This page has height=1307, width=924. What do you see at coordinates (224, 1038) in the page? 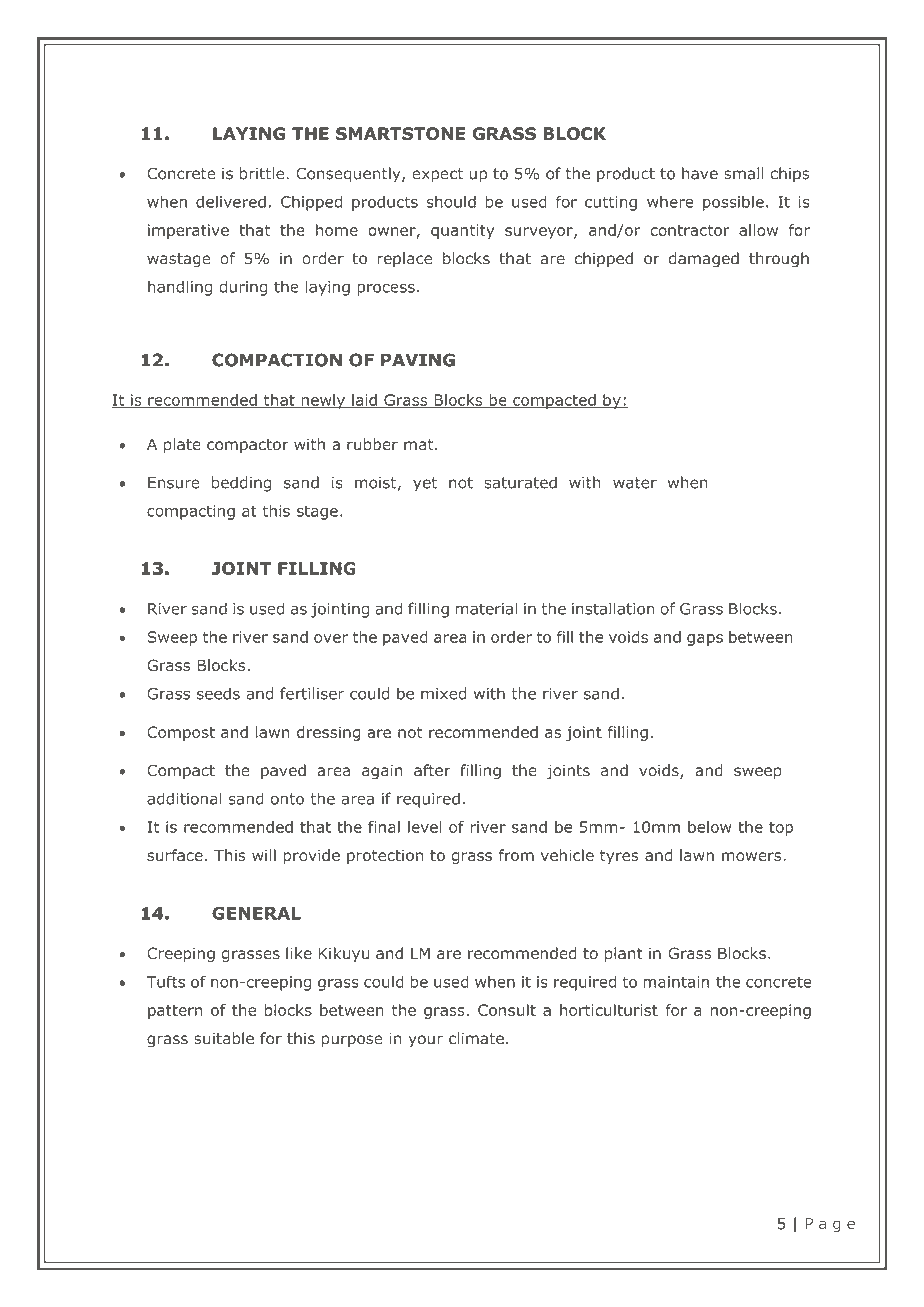
I see `suitable` at bounding box center [224, 1038].
